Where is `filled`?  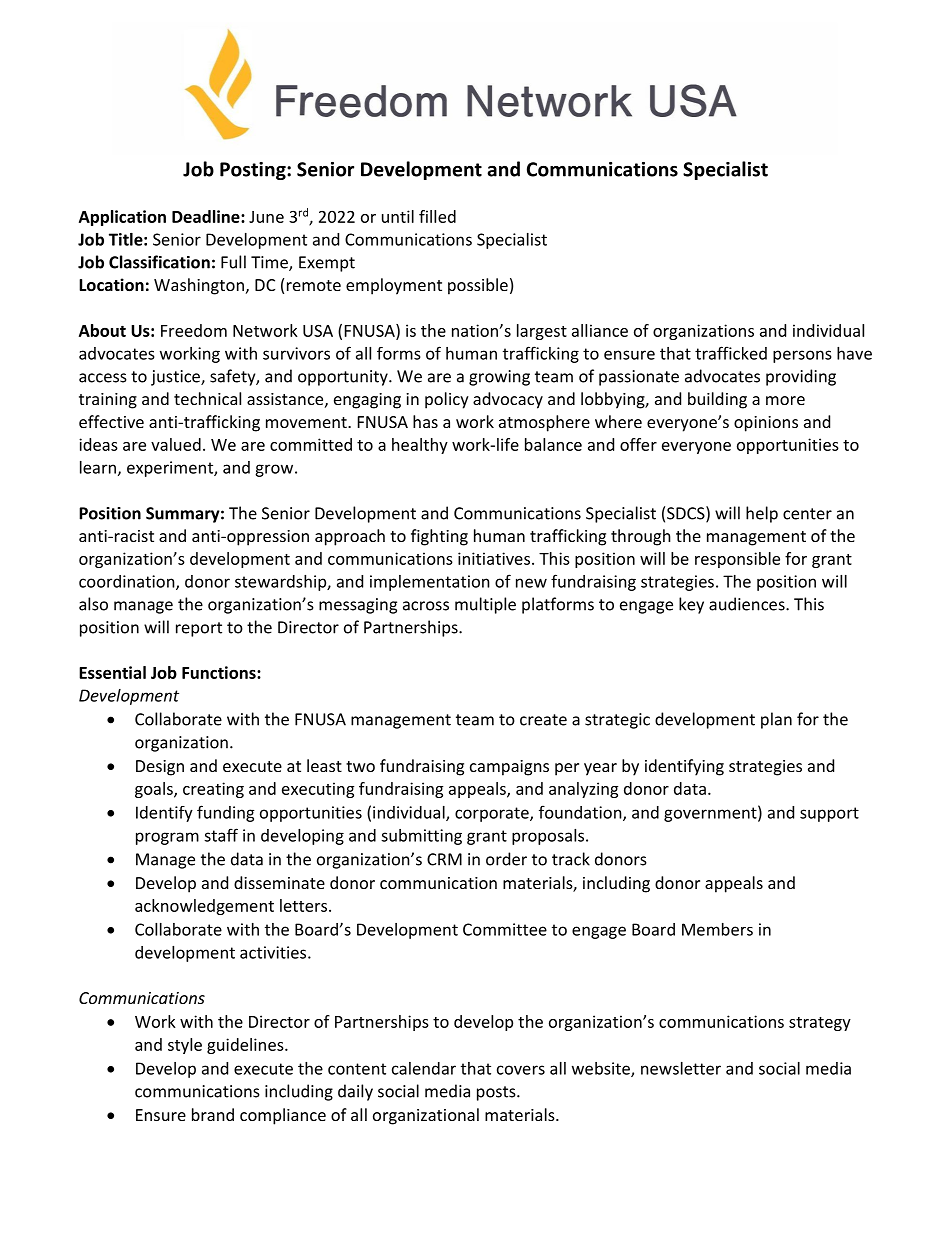
filled is located at coordinates (437, 216).
